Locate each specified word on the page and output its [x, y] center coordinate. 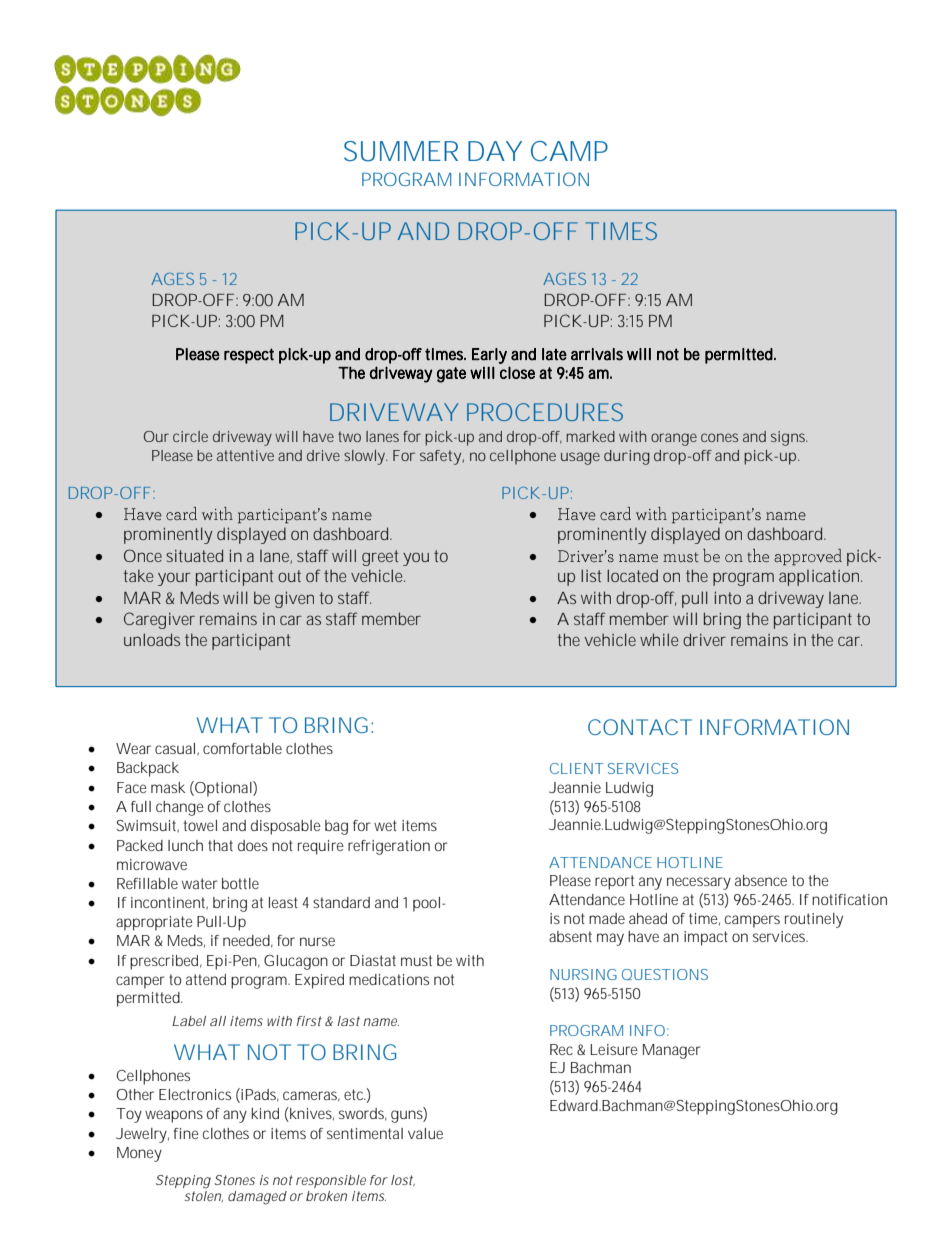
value [425, 1133]
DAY [495, 151]
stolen [204, 1196]
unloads [152, 639]
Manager [672, 1051]
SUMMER [401, 151]
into [728, 597]
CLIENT [577, 768]
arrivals [597, 354]
